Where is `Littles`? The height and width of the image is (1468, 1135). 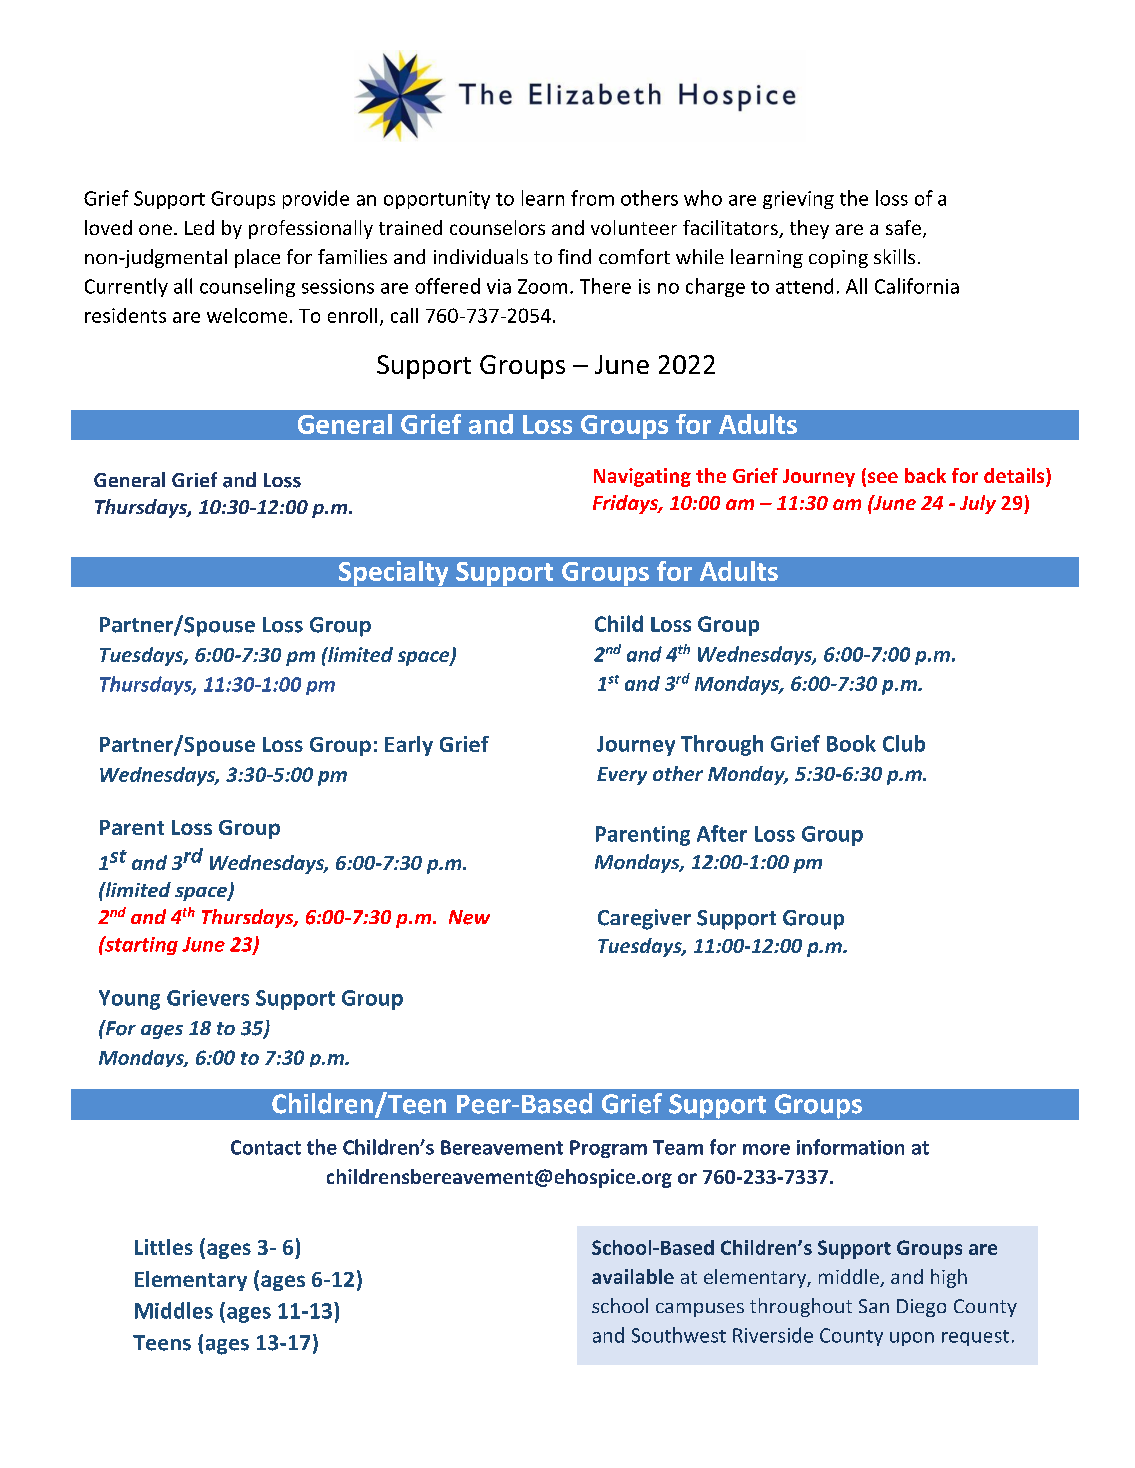
Littles is located at coordinates (164, 1247).
